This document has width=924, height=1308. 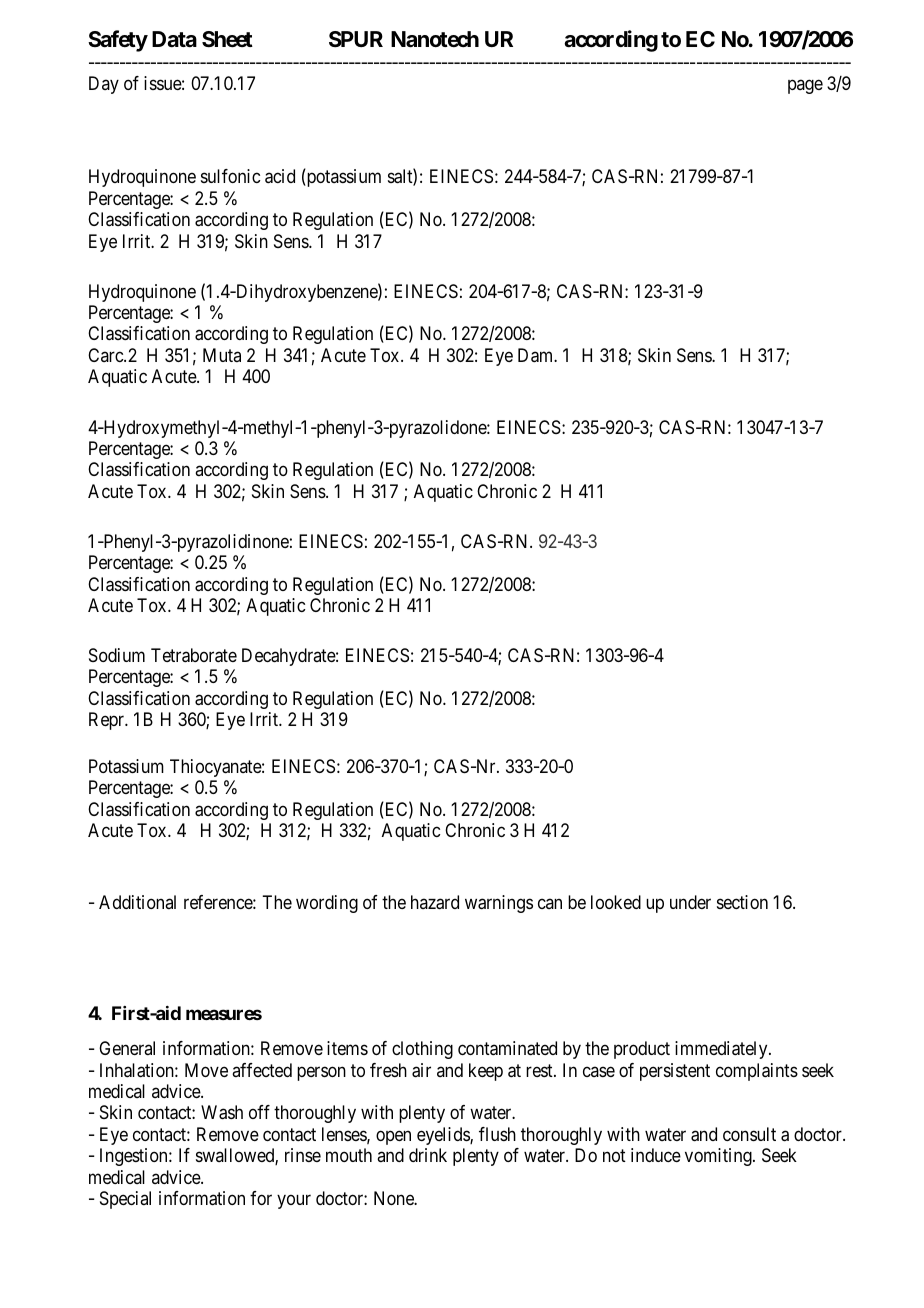 What do you see at coordinates (435, 39) in the document?
I see `Nanotech` at bounding box center [435, 39].
